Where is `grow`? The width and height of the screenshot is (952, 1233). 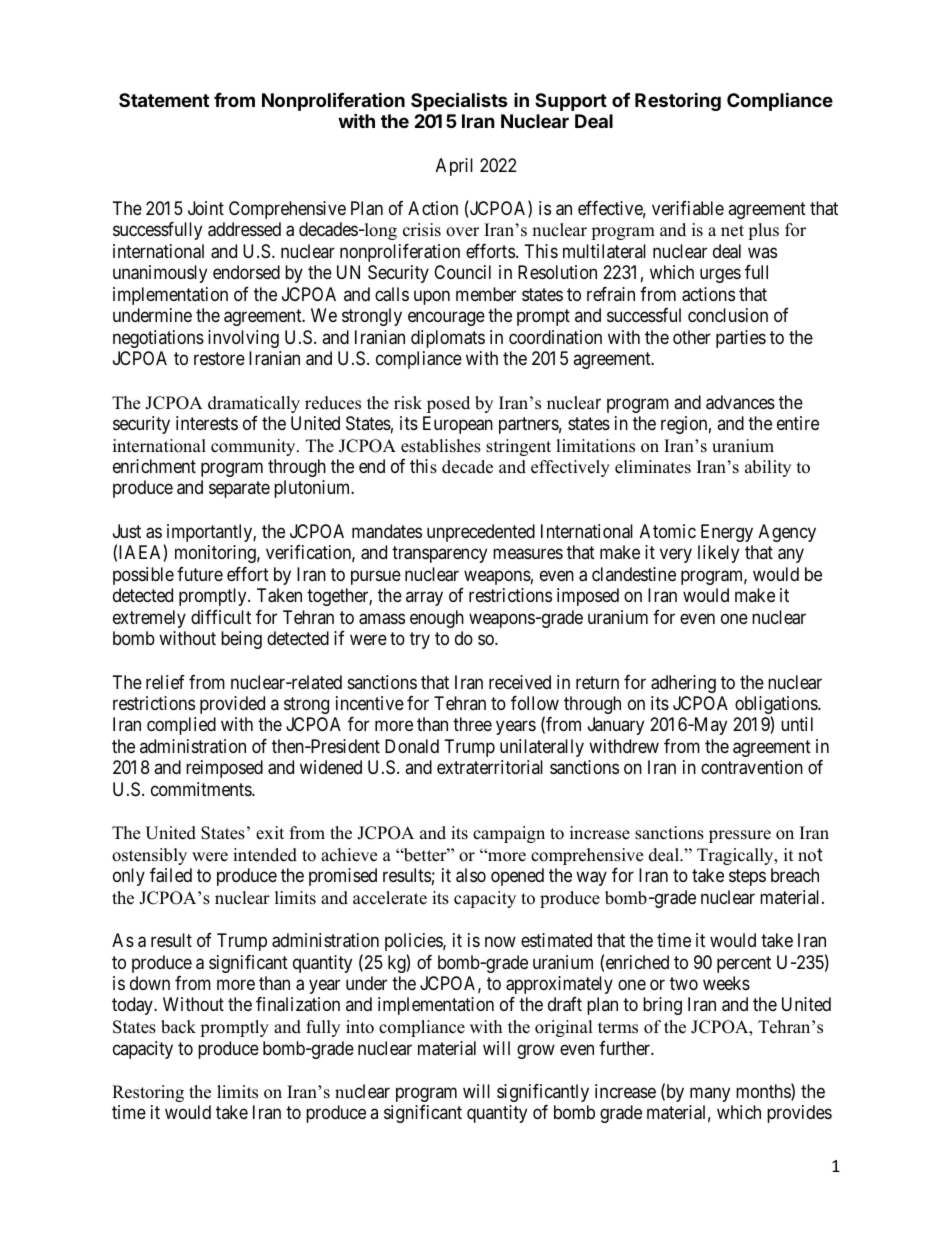
grow is located at coordinates (536, 1051).
